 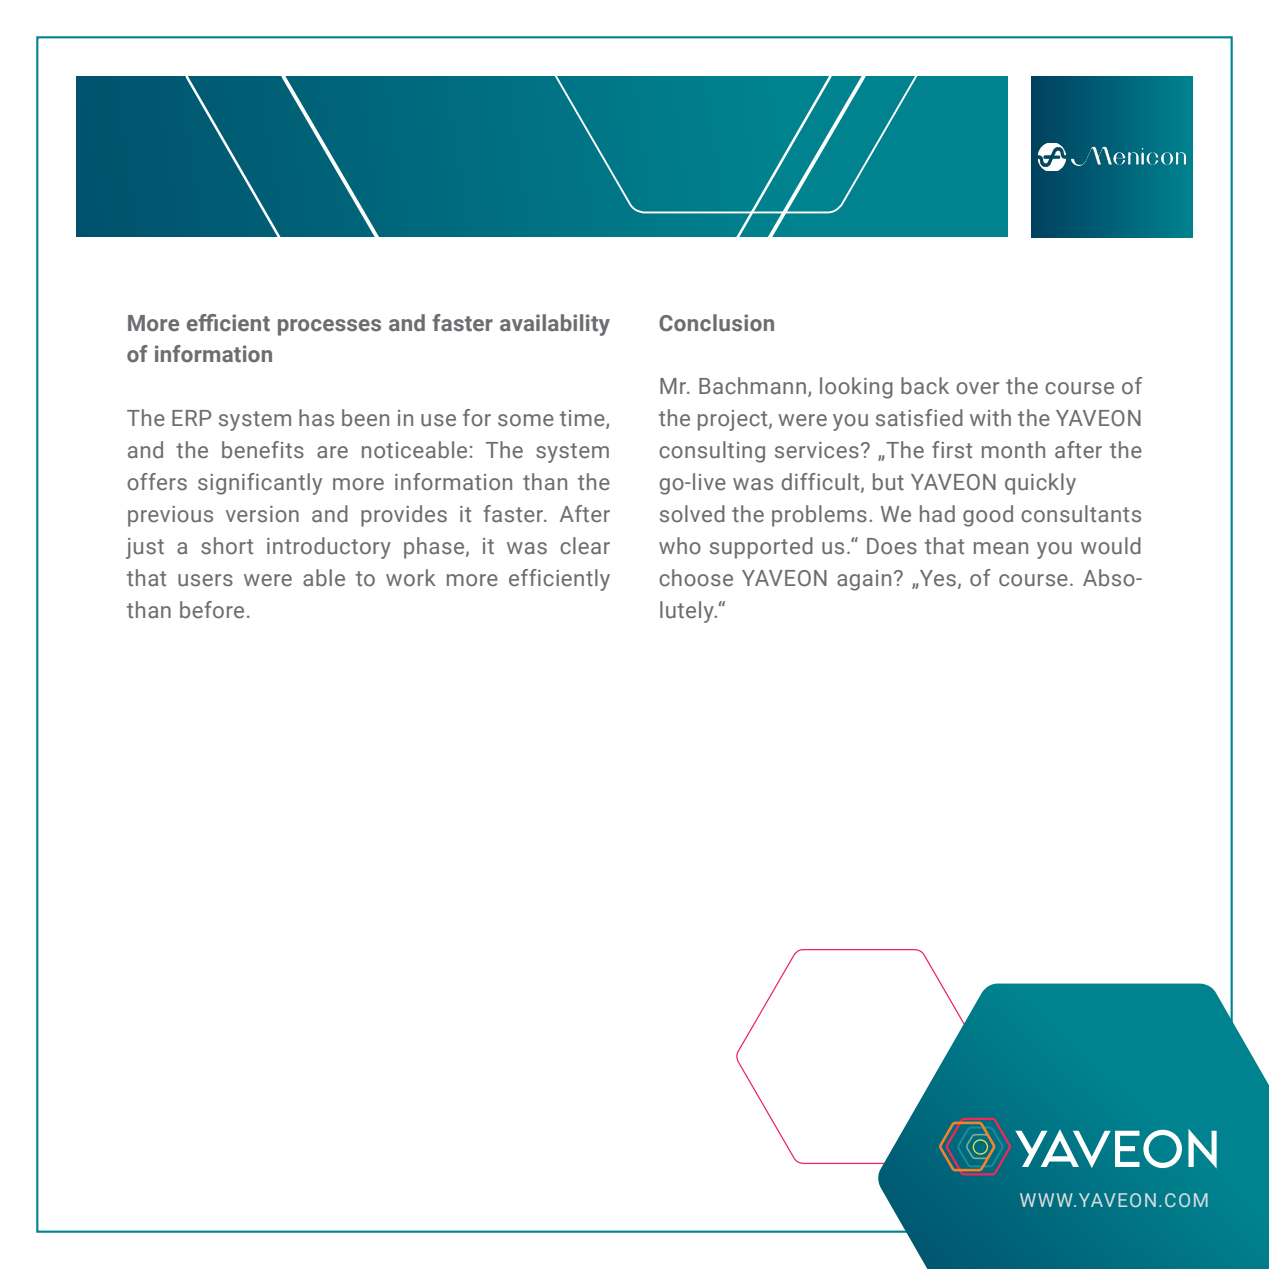 I want to click on LOGO, so click(x=1112, y=156).
